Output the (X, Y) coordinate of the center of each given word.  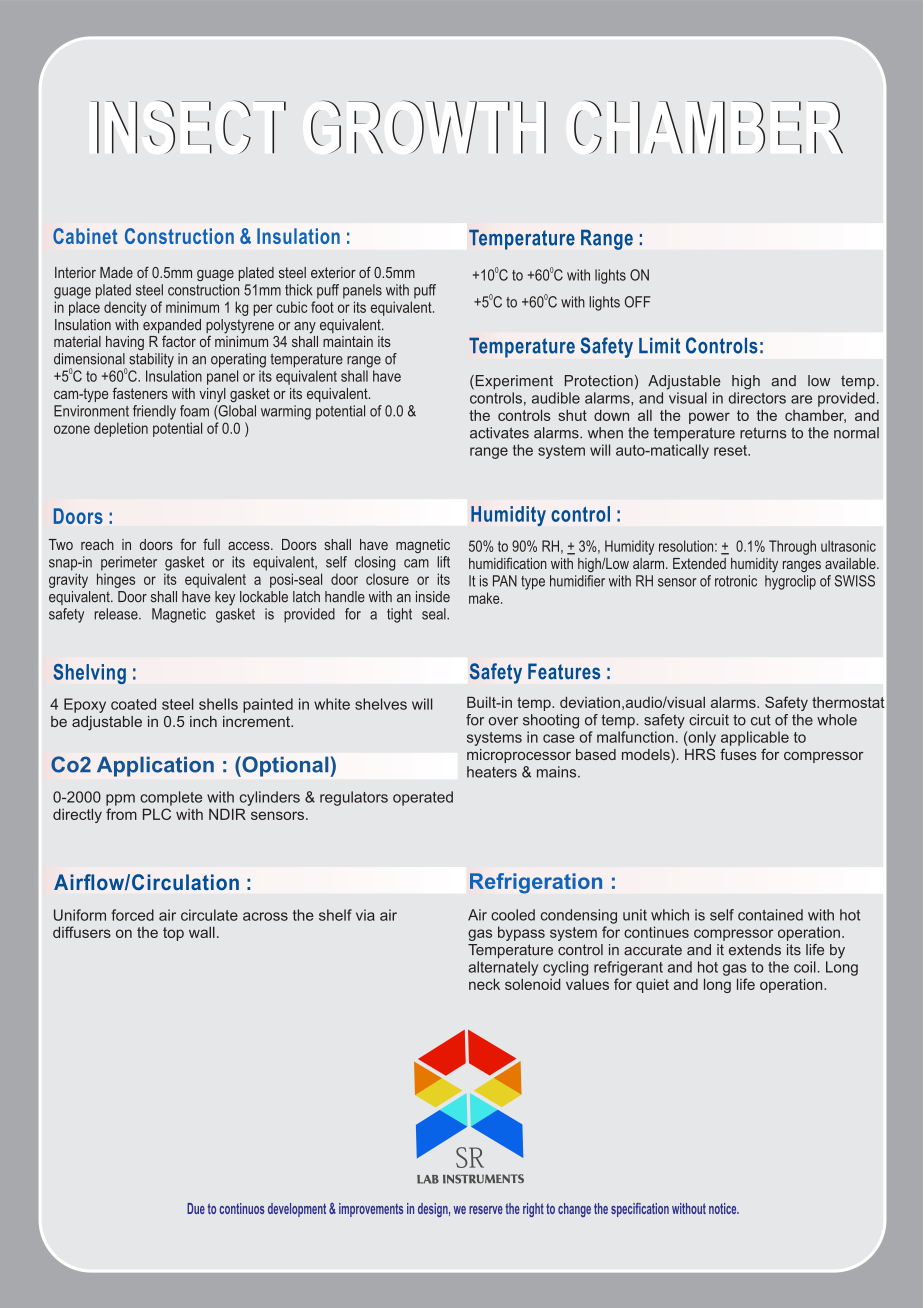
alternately (503, 968)
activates (499, 433)
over (503, 721)
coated (133, 704)
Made (116, 272)
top (173, 934)
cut (761, 720)
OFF (638, 302)
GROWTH (428, 127)
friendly (154, 412)
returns (763, 433)
